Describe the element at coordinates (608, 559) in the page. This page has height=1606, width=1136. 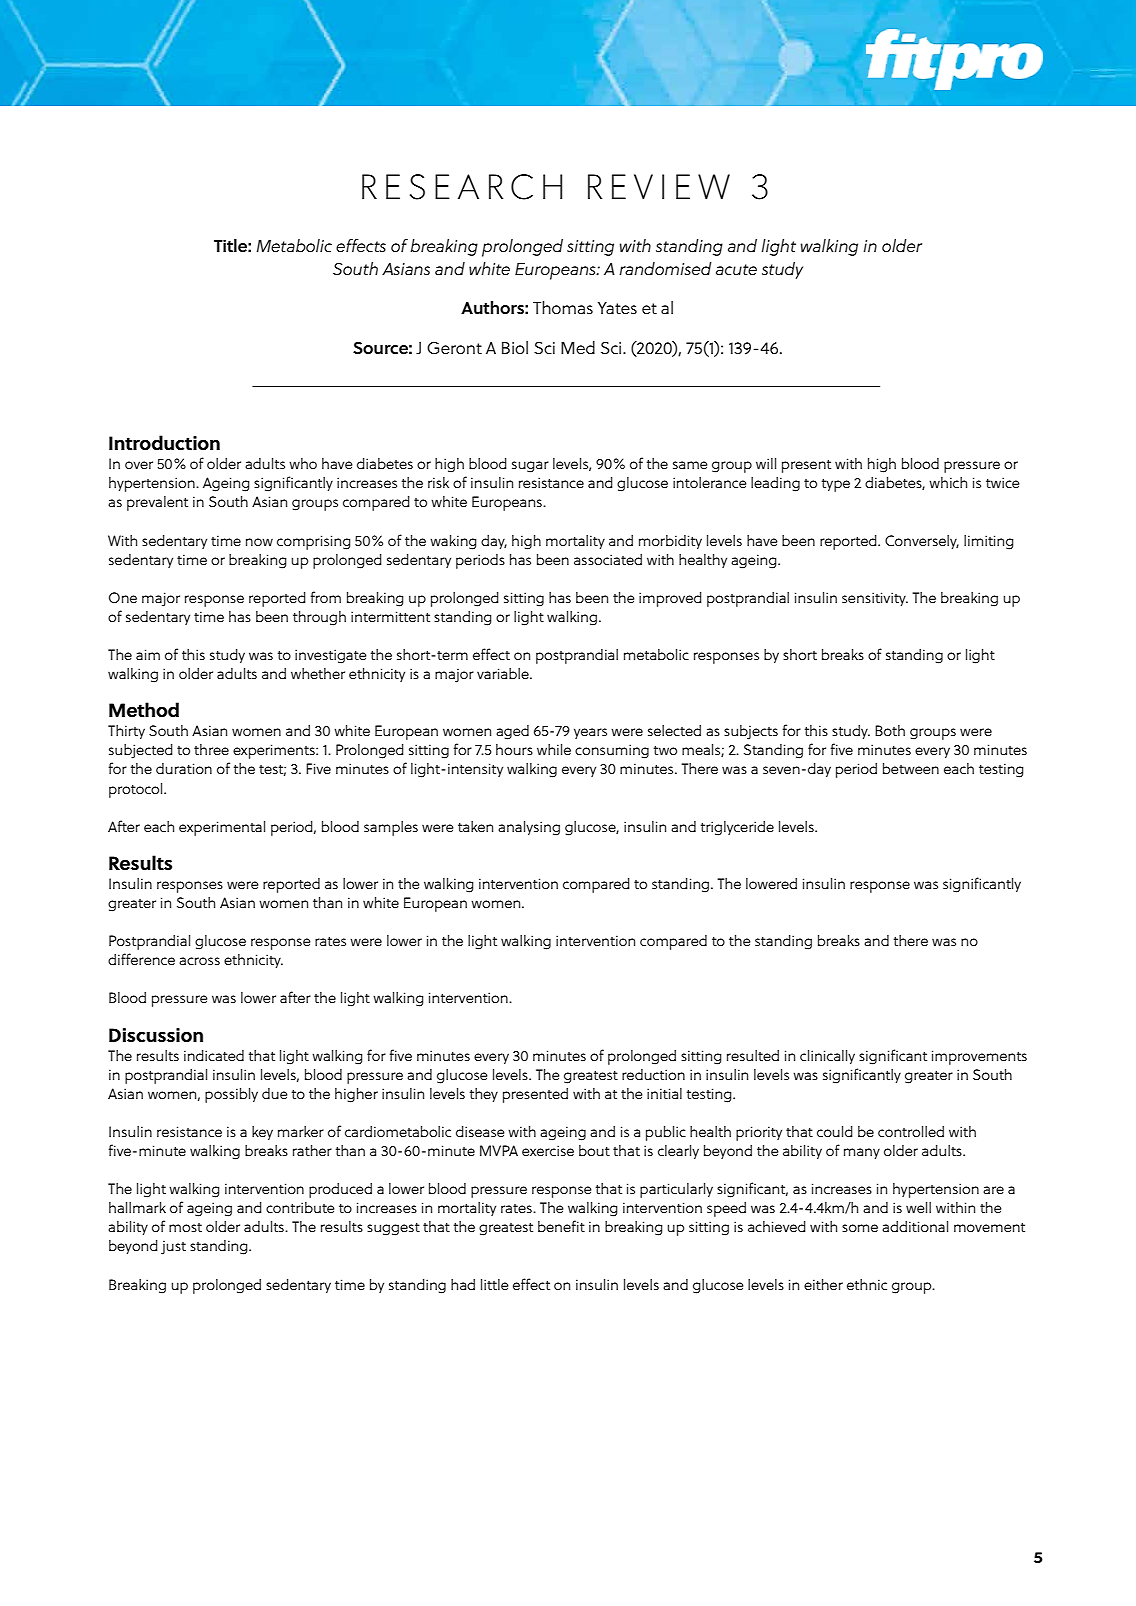
I see `associated` at that location.
